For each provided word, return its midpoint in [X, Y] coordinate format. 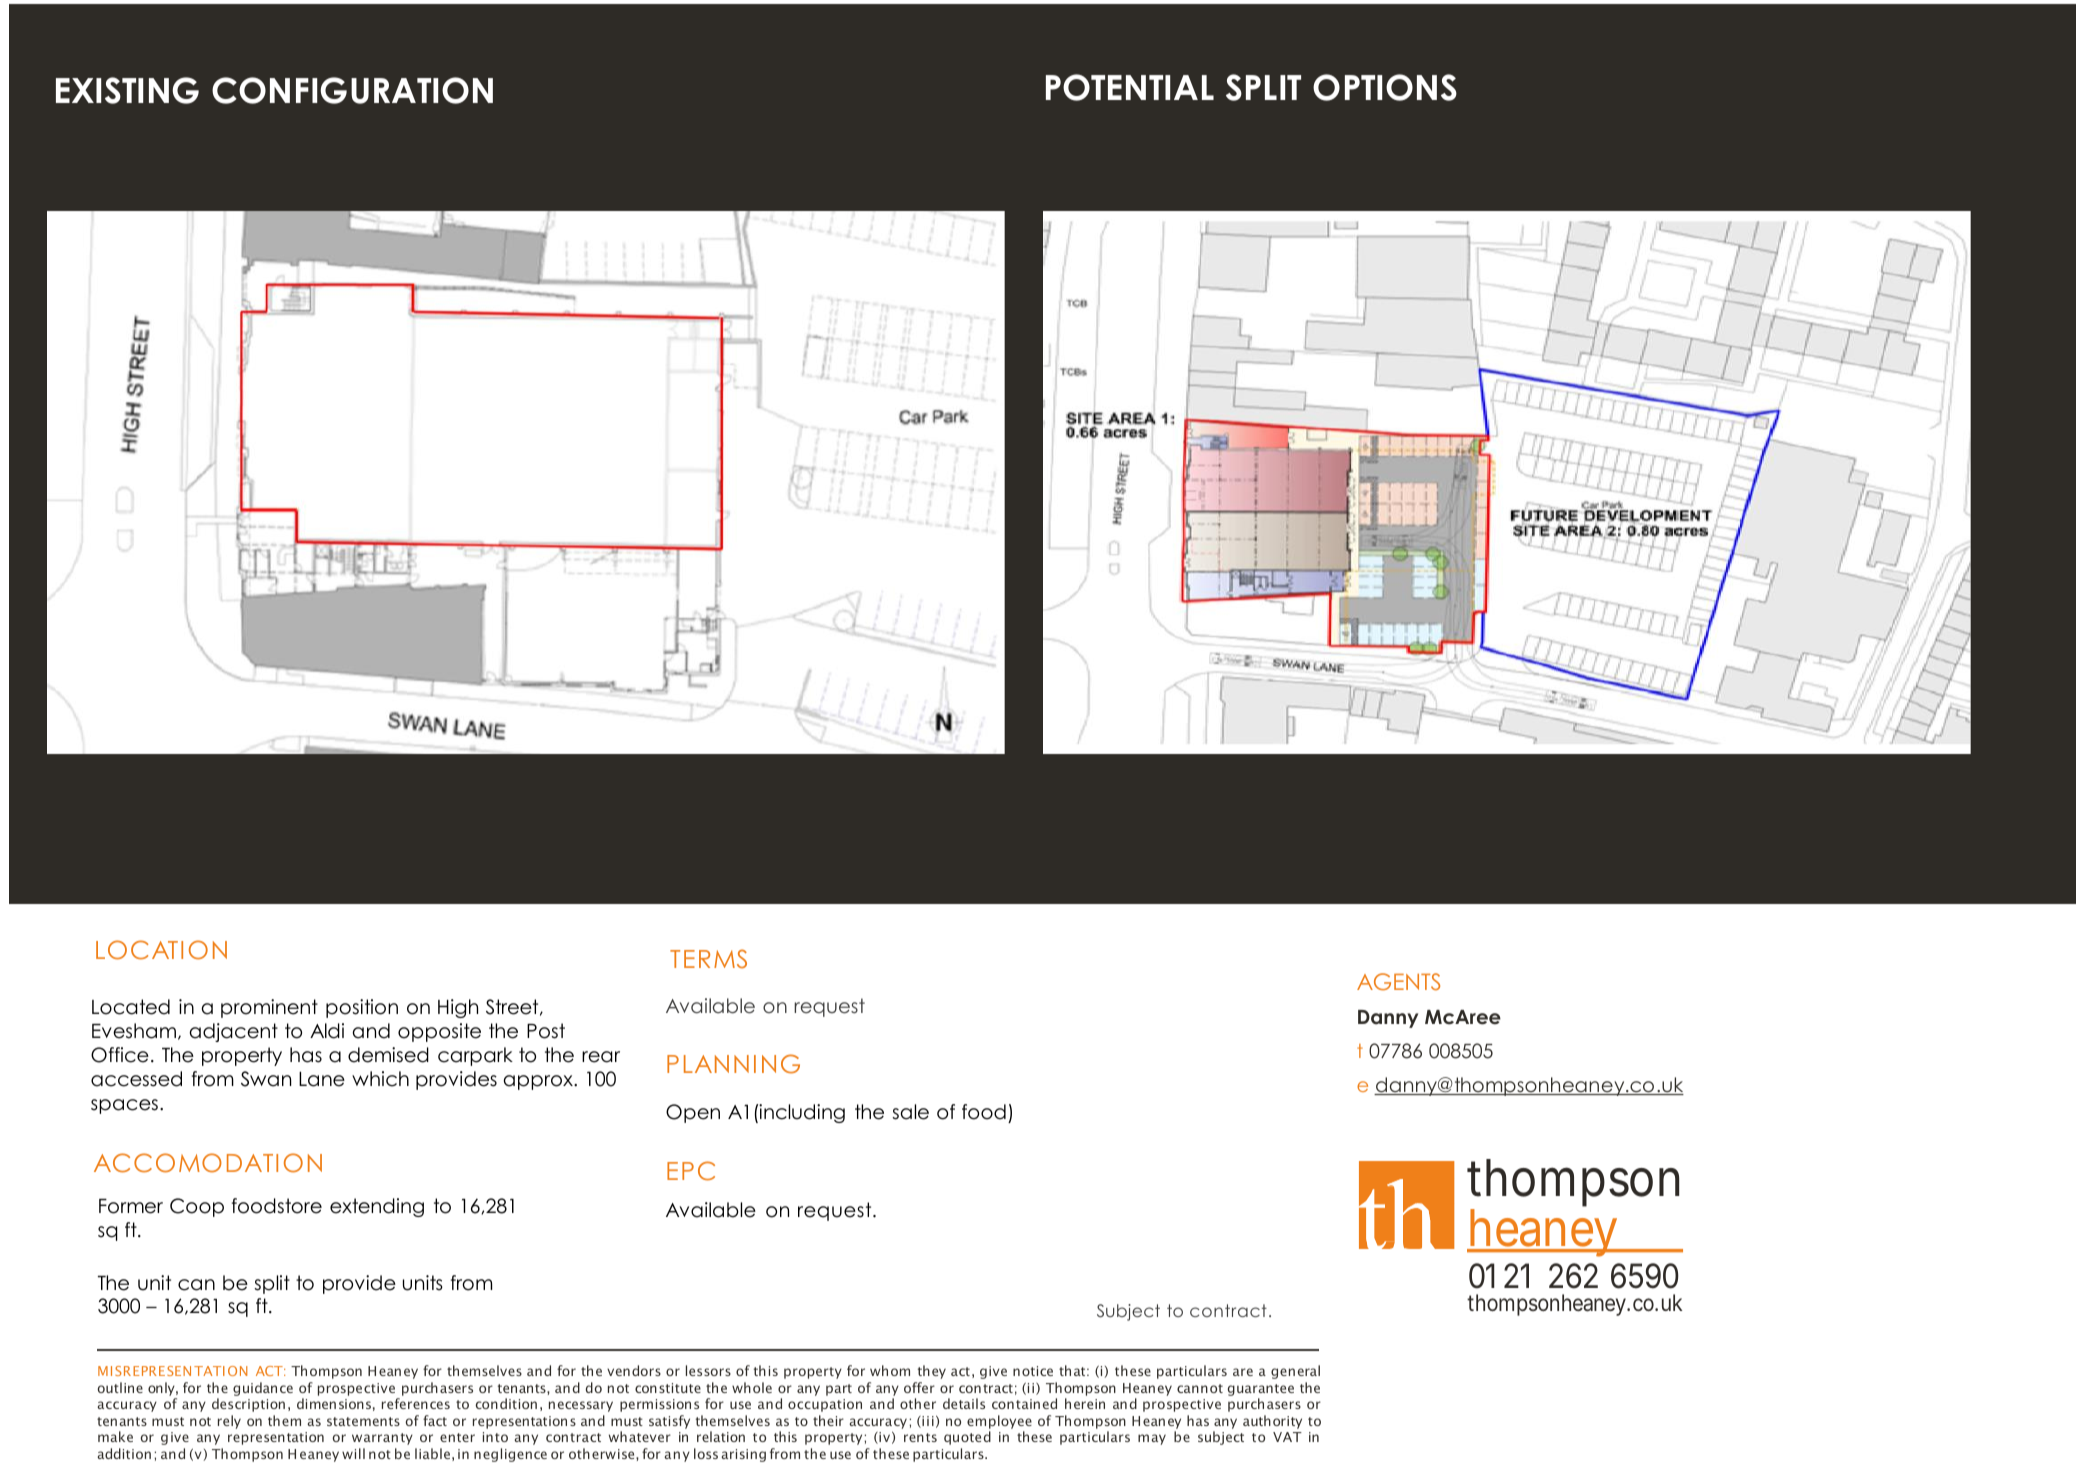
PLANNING [733, 1064]
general [1295, 1372]
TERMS [708, 959]
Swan [266, 1079]
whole [752, 1387]
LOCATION [161, 950]
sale [910, 1112]
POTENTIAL [1130, 87]
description [248, 1405]
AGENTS [1398, 982]
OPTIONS [1385, 87]
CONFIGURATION [352, 90]
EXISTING [127, 90]
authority [1272, 1422]
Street [513, 1007]
